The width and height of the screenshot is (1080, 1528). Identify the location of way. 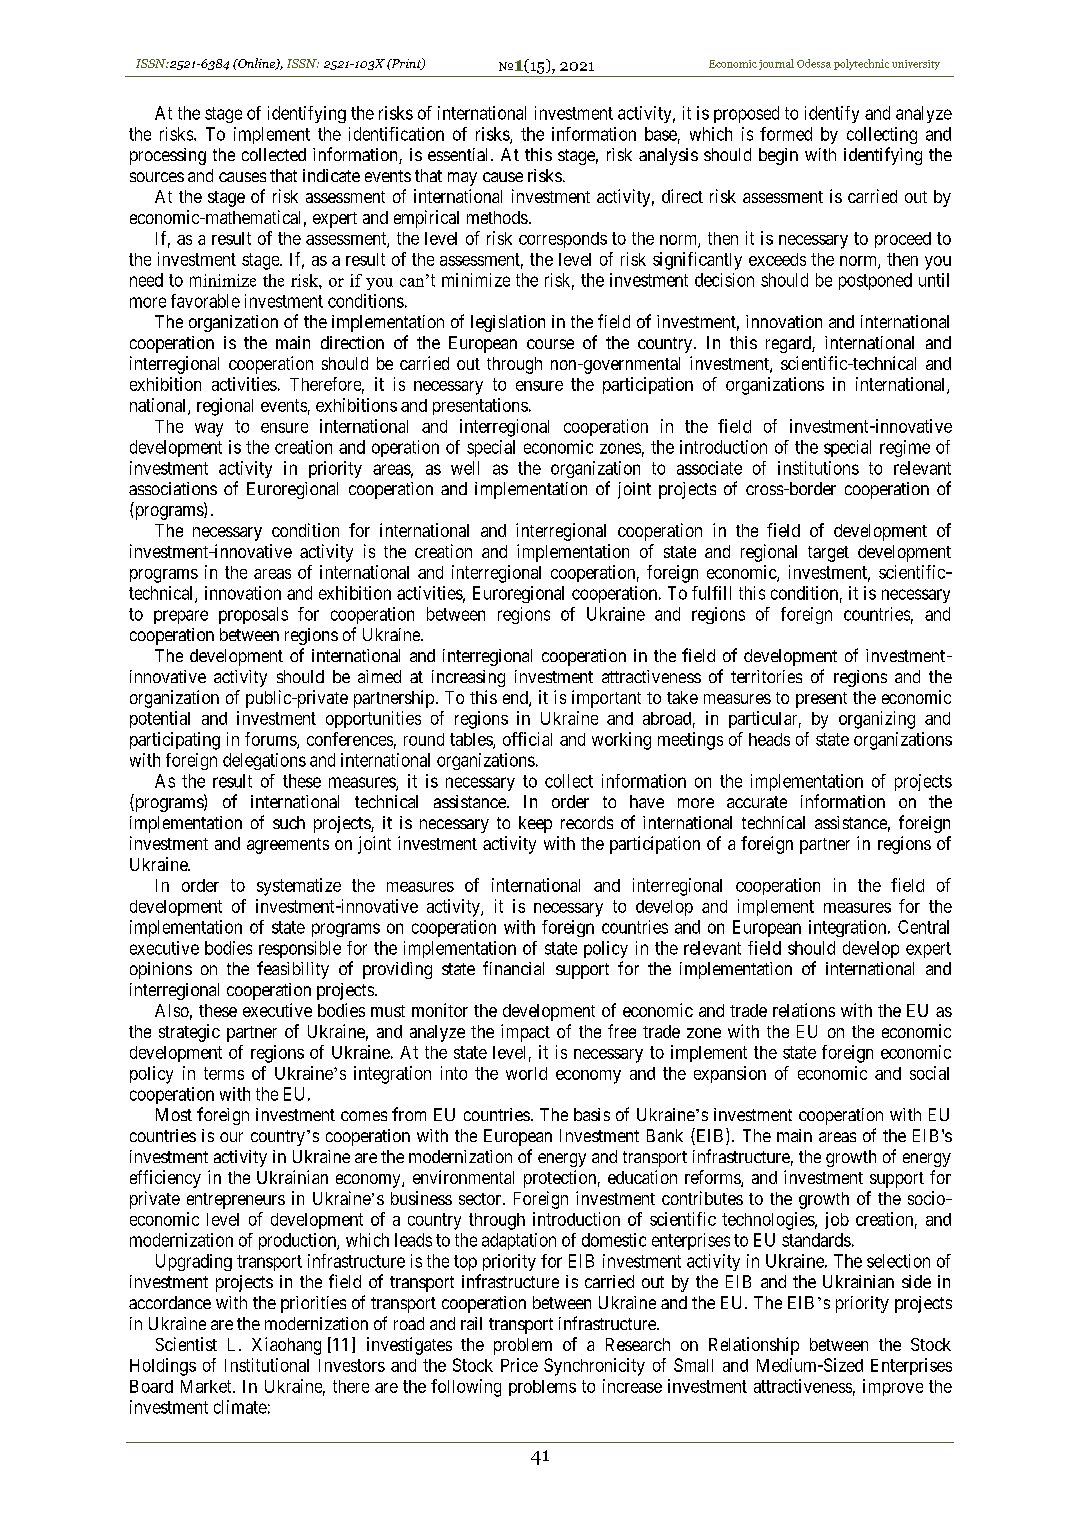
(209, 430).
